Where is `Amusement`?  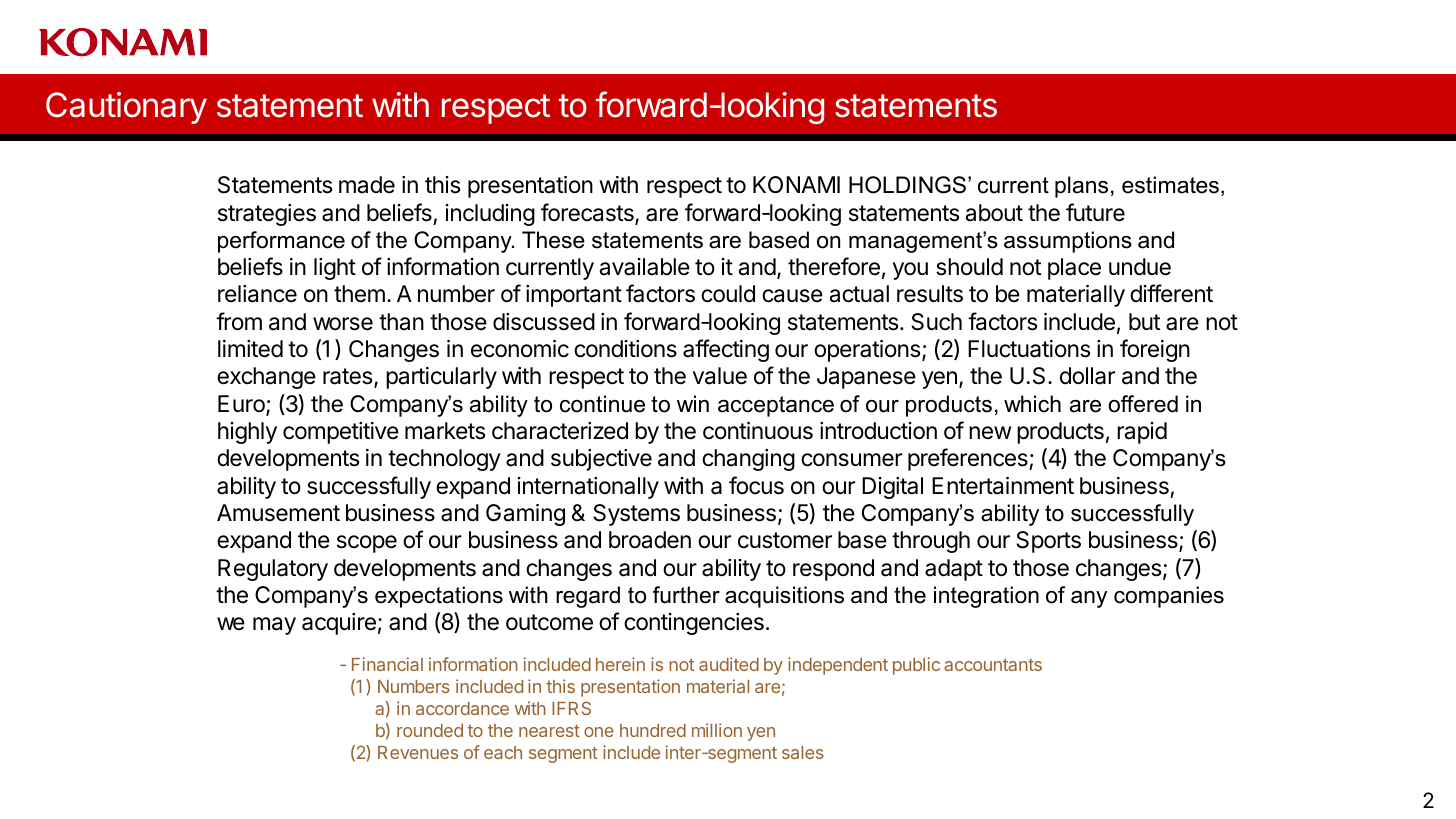
Amusement is located at coordinates (278, 513).
